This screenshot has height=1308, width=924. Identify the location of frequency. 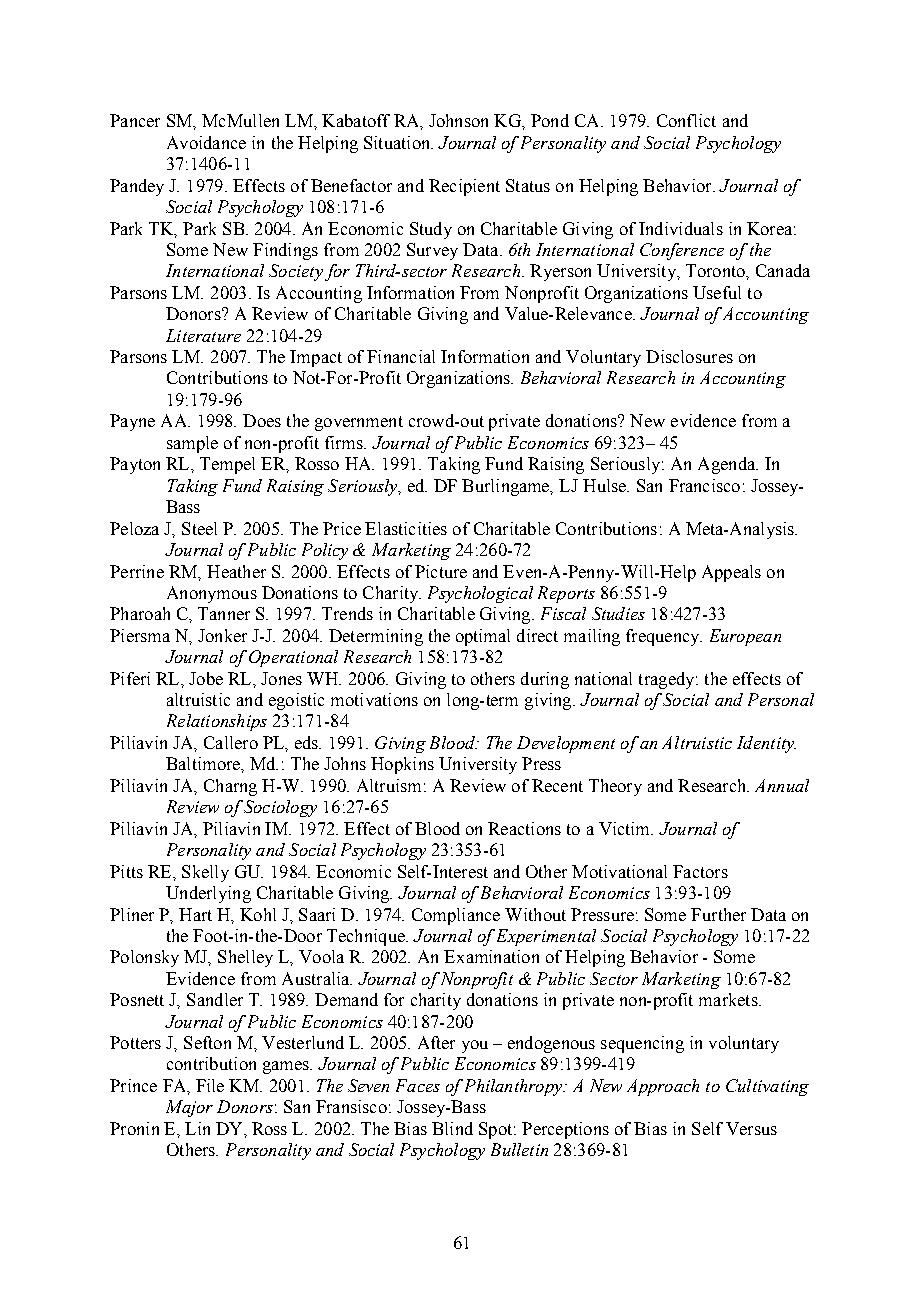
(664, 637).
